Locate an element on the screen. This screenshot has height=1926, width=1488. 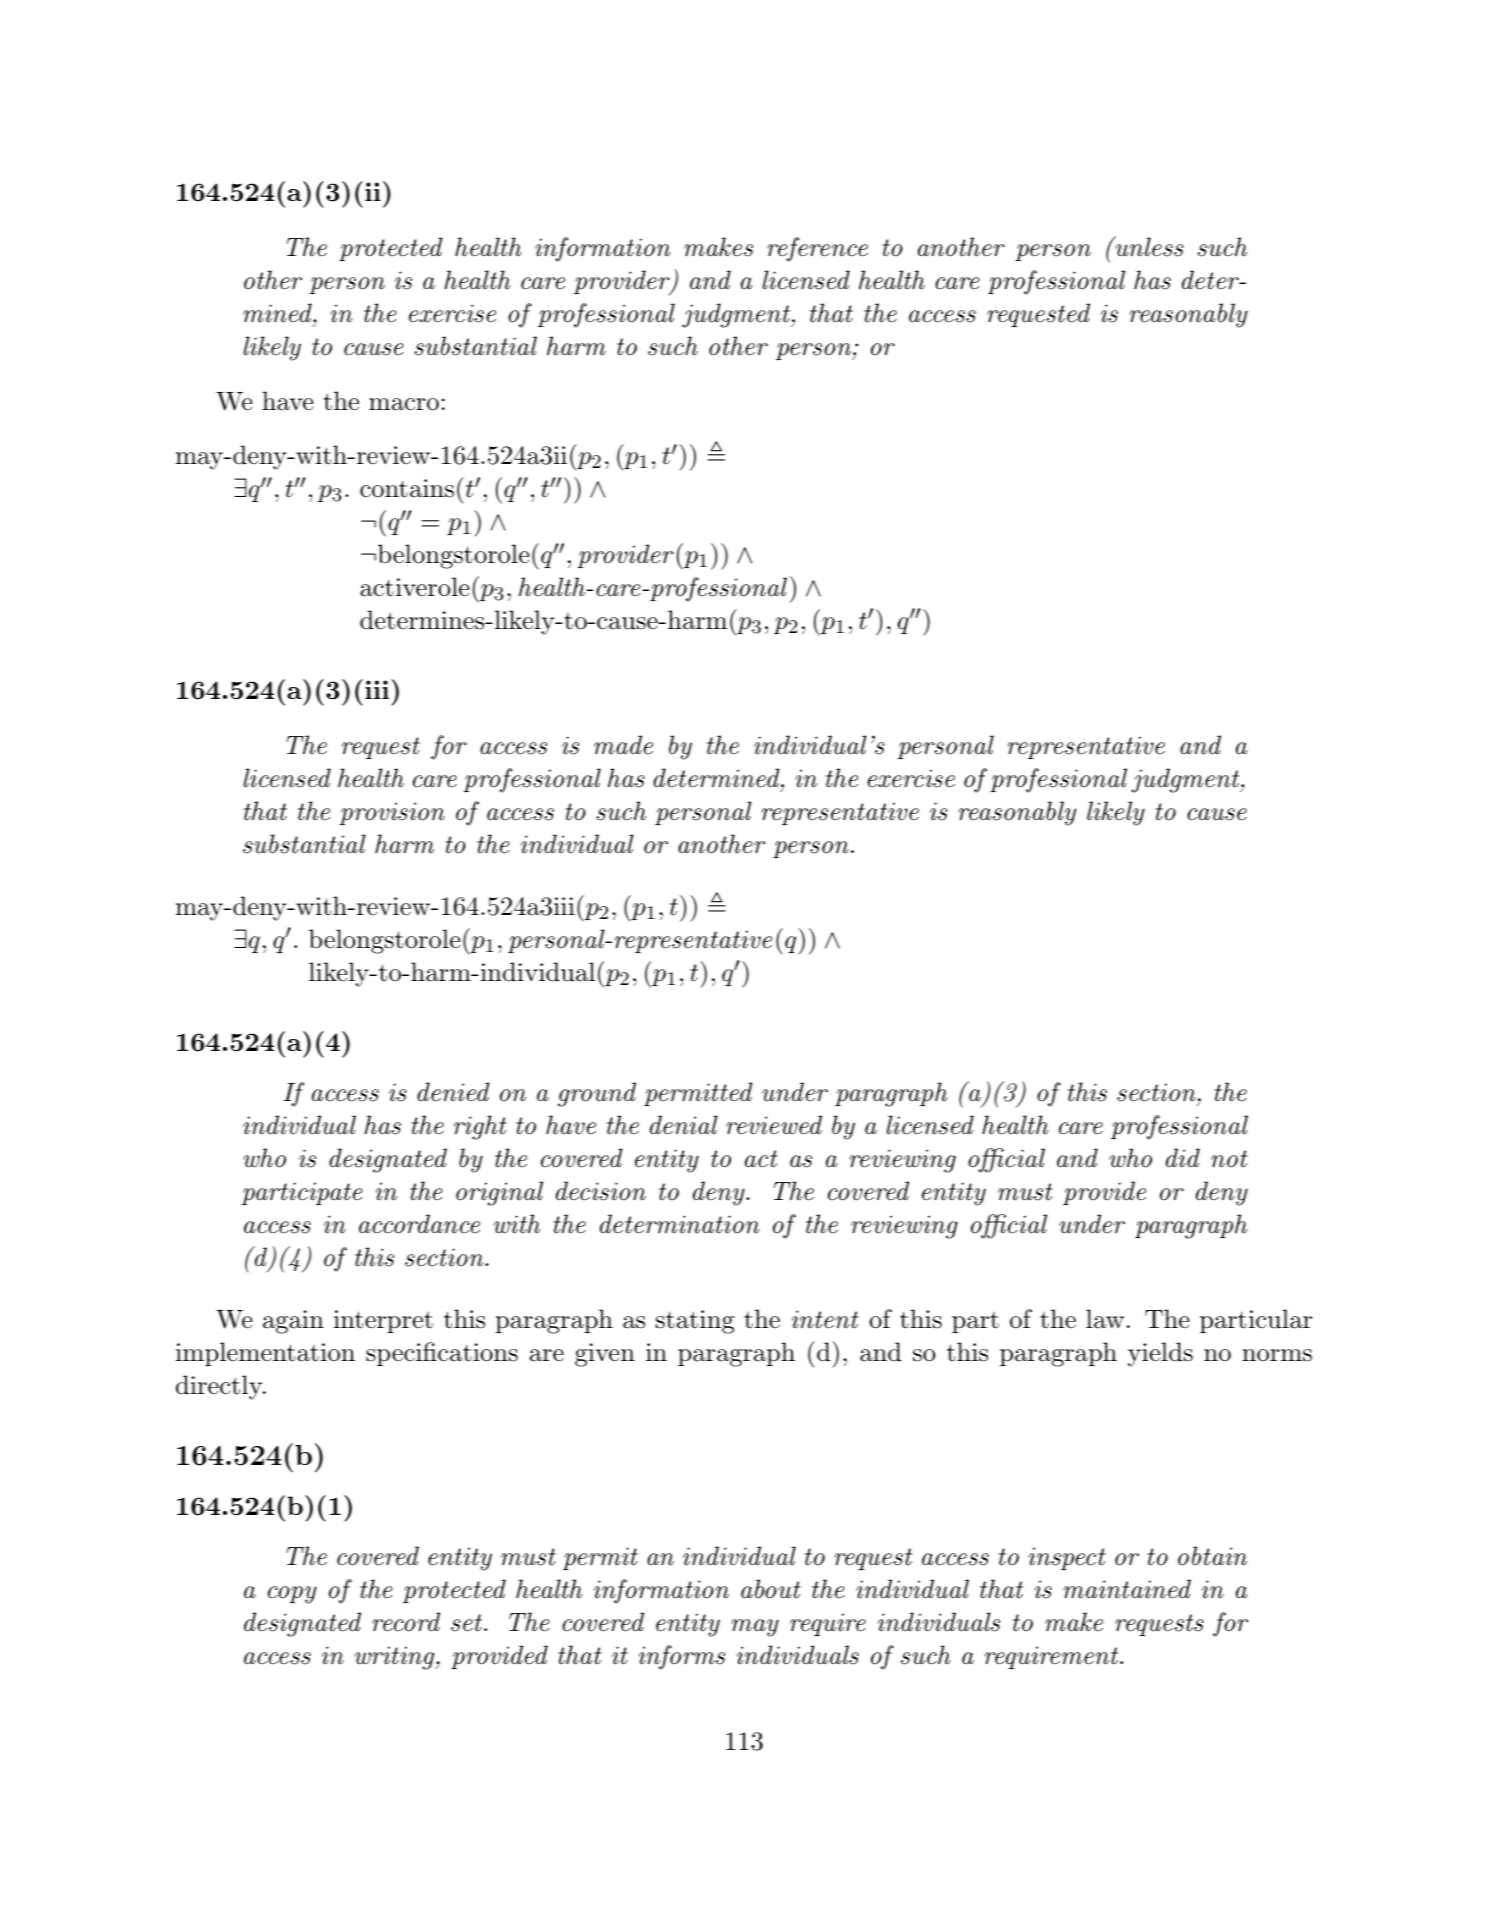
unless is located at coordinates (1148, 246).
